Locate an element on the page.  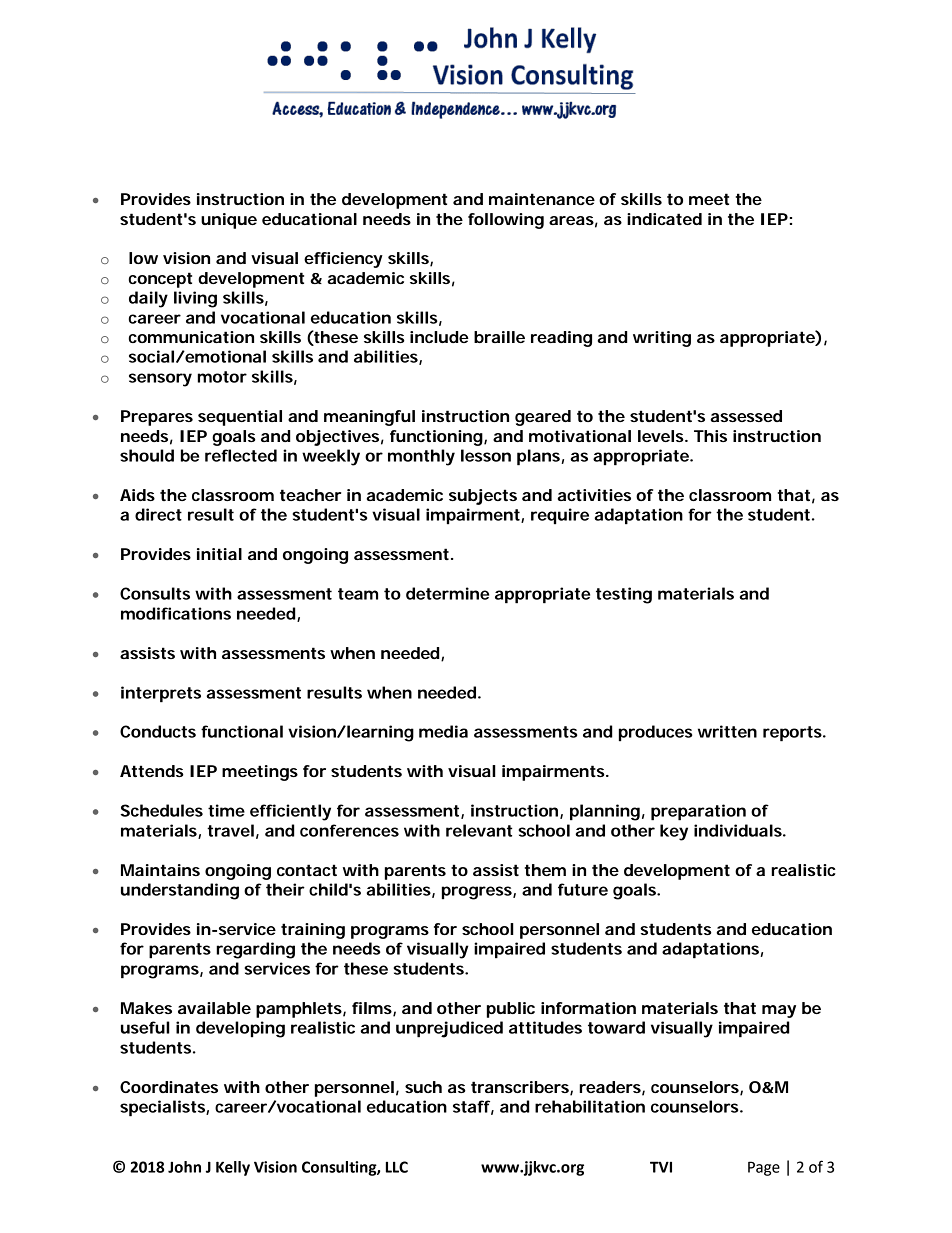
subjects is located at coordinates (483, 497).
